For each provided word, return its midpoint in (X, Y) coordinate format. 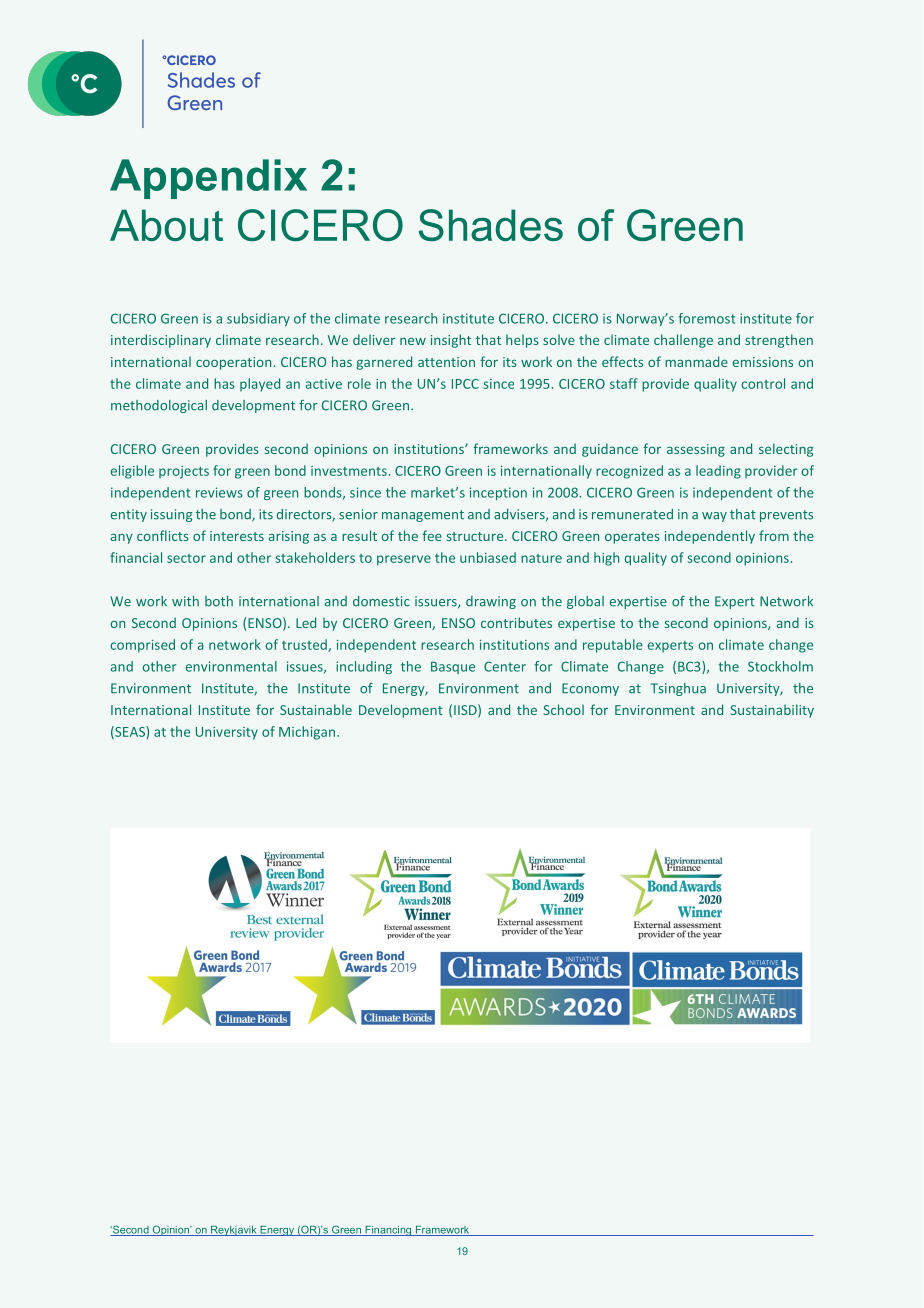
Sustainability (772, 711)
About (166, 225)
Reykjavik (234, 1231)
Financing (388, 1231)
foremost (706, 318)
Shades (491, 225)
